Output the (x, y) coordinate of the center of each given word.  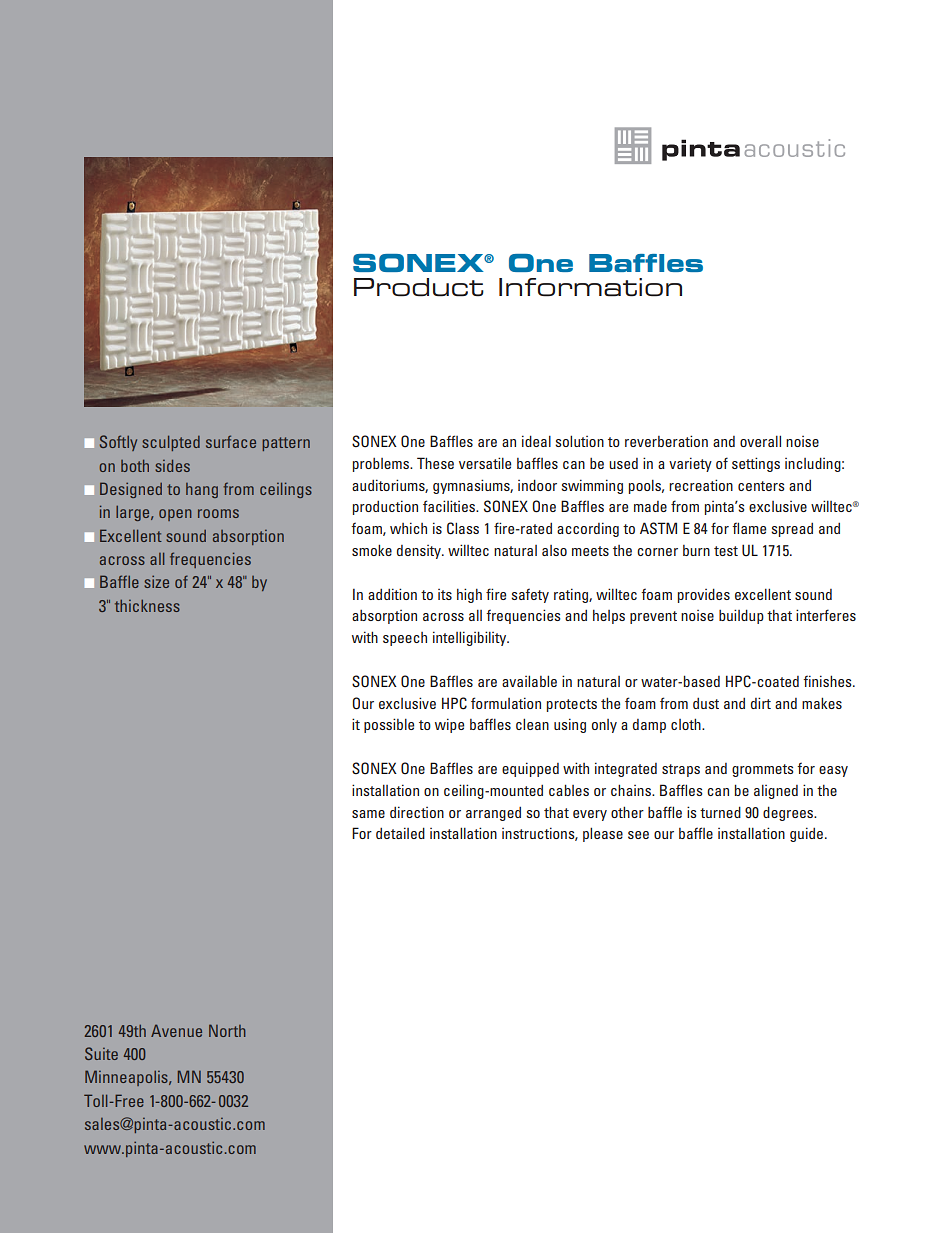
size (156, 581)
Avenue (176, 1030)
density (420, 552)
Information (590, 287)
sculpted (171, 443)
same (368, 814)
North (227, 1030)
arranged (493, 814)
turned (720, 812)
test (726, 551)
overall (760, 441)
